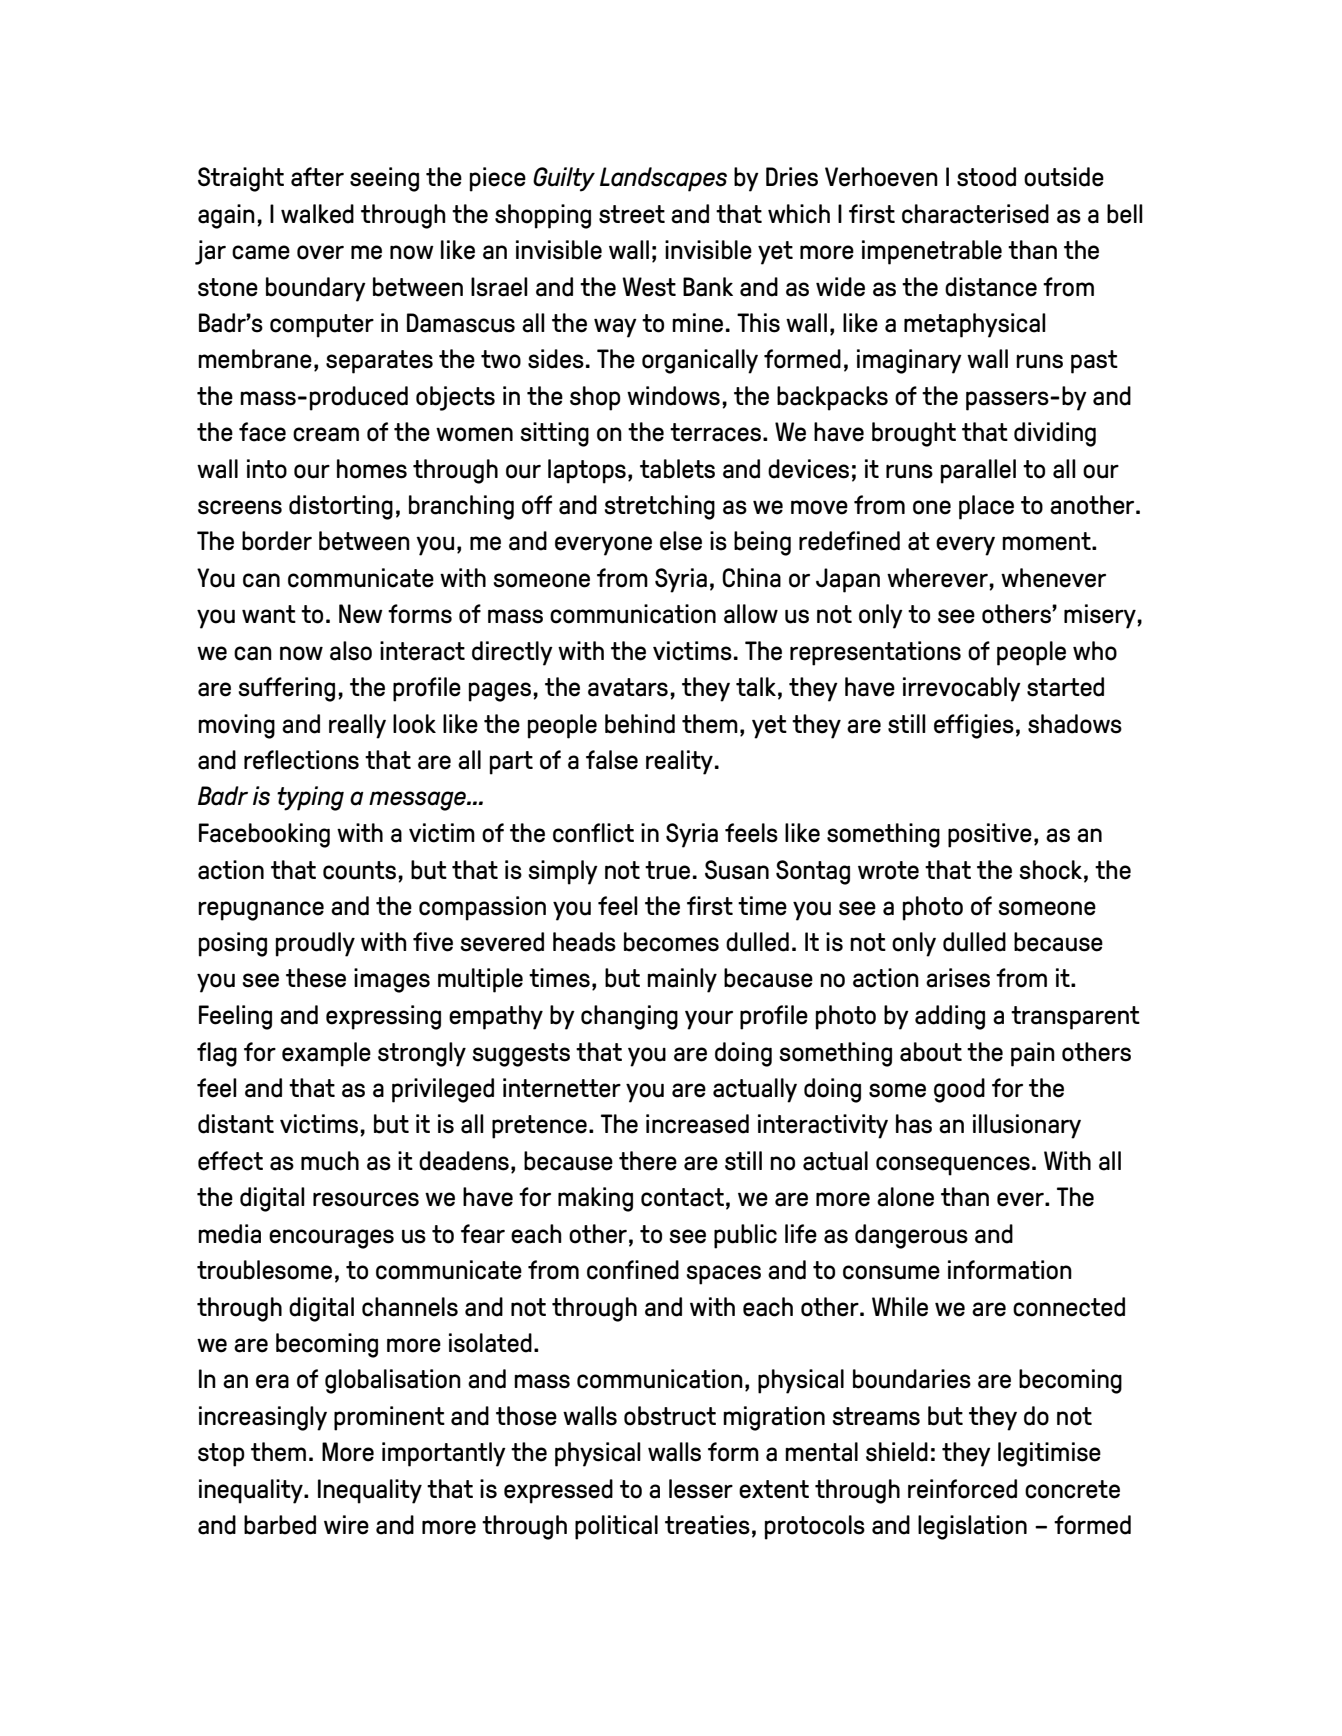 The image size is (1342, 1736). What do you see at coordinates (359, 870) in the screenshot?
I see `counts` at bounding box center [359, 870].
